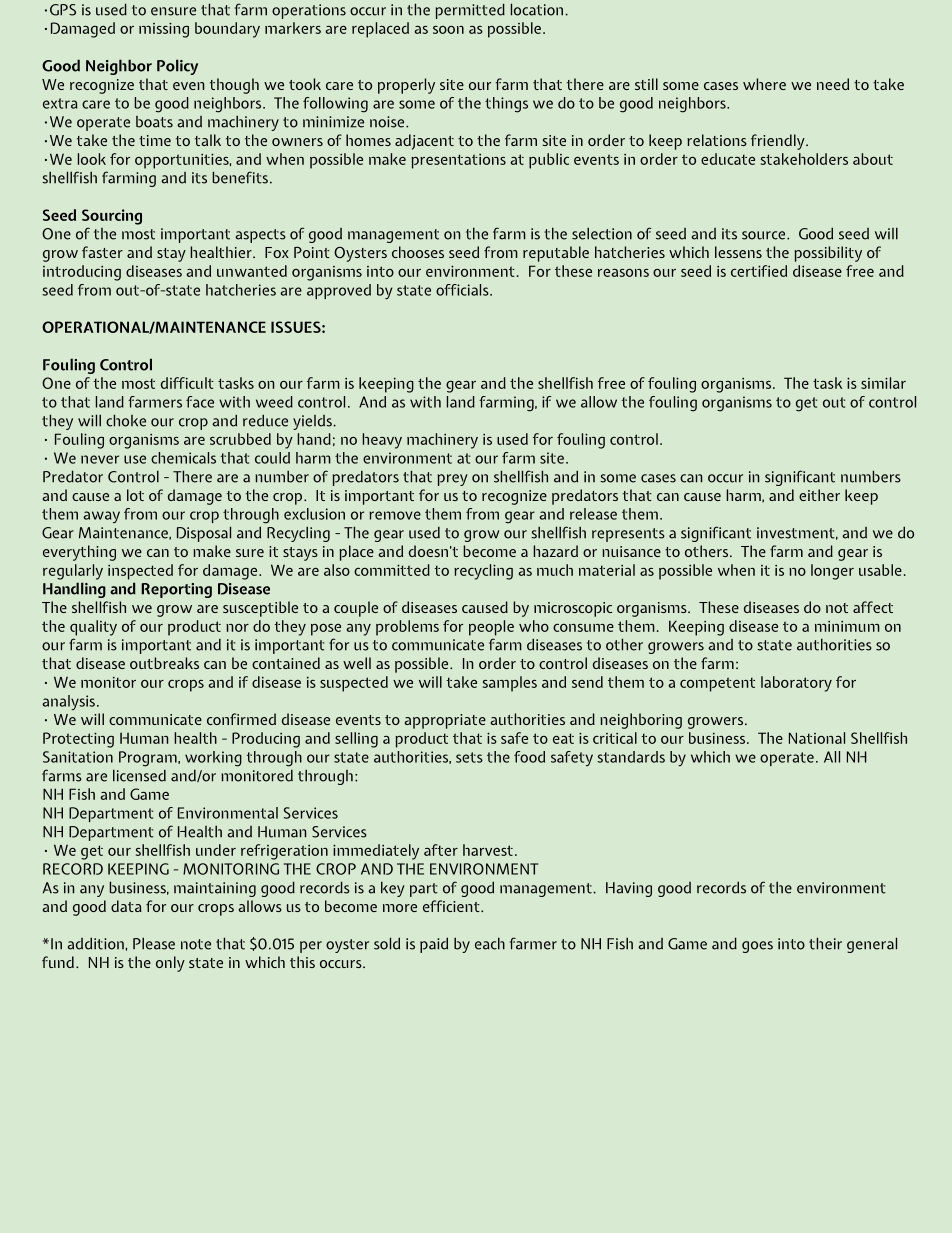 This screenshot has height=1233, width=952. What do you see at coordinates (164, 663) in the screenshot?
I see `outbreaks` at bounding box center [164, 663].
